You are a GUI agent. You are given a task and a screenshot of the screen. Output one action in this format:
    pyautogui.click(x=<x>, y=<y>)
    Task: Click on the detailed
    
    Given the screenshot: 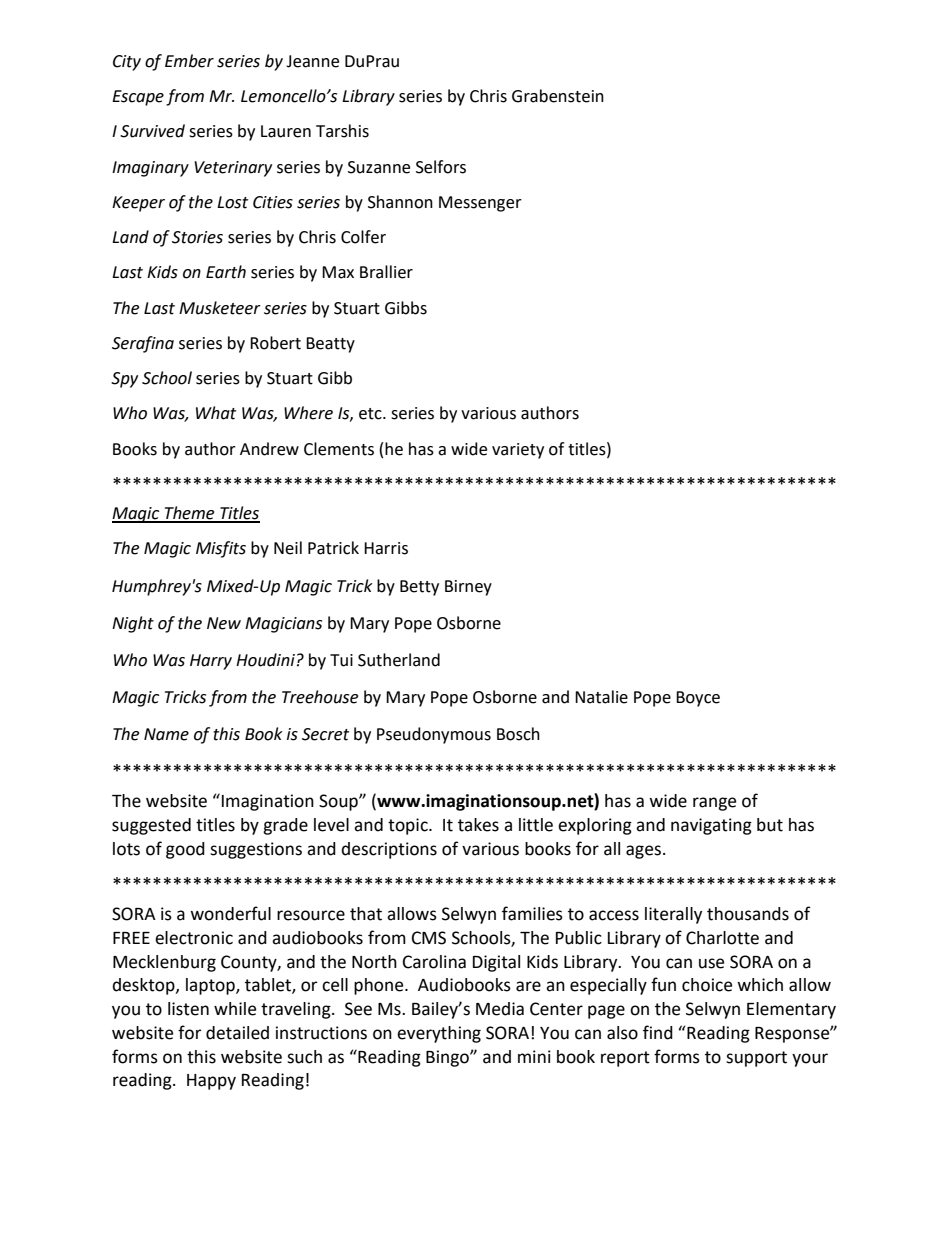 What is the action you would take?
    pyautogui.click(x=237, y=1033)
